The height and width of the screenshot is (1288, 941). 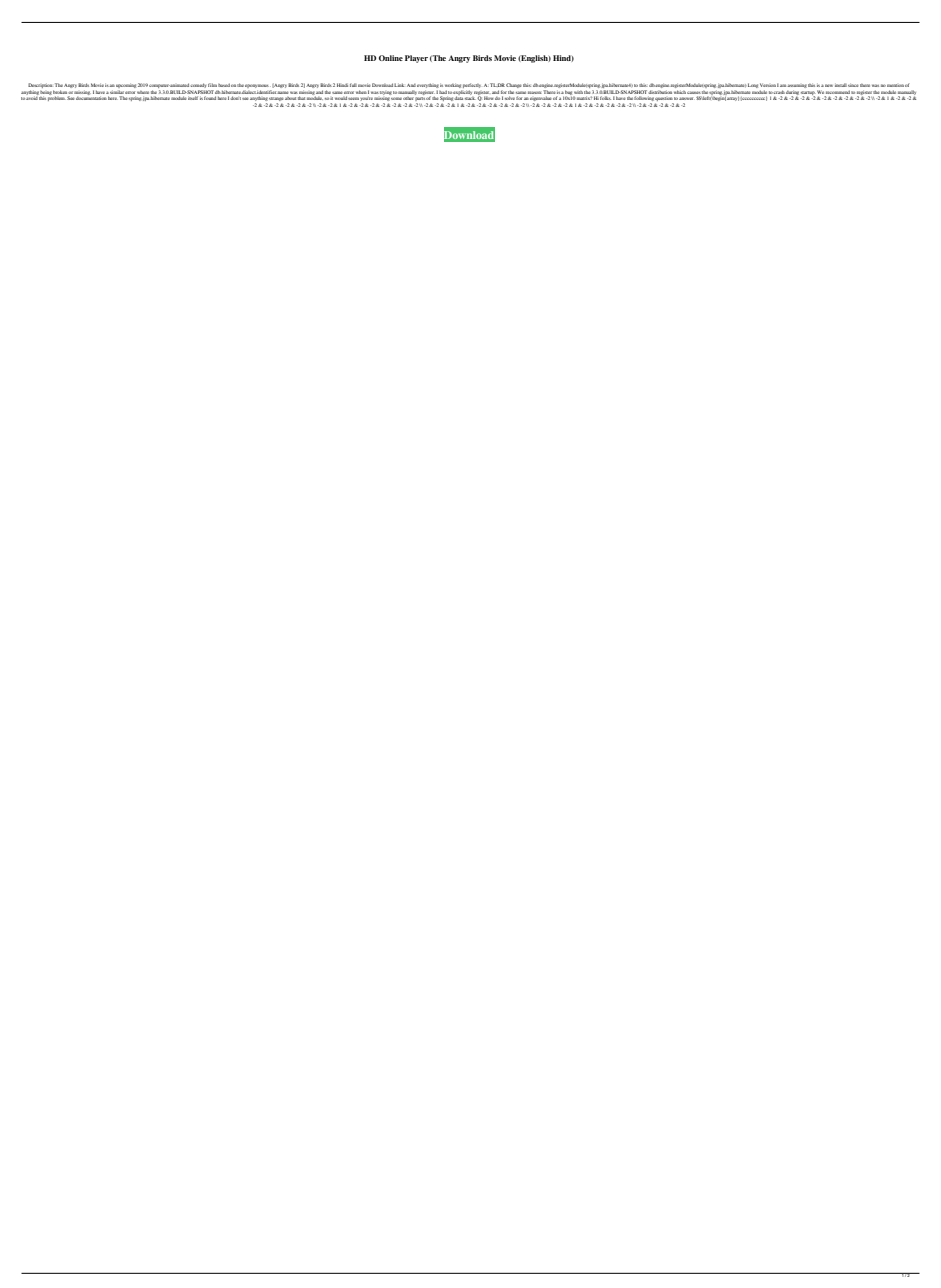 What do you see at coordinates (841, 85) in the screenshot?
I see `install` at bounding box center [841, 85].
